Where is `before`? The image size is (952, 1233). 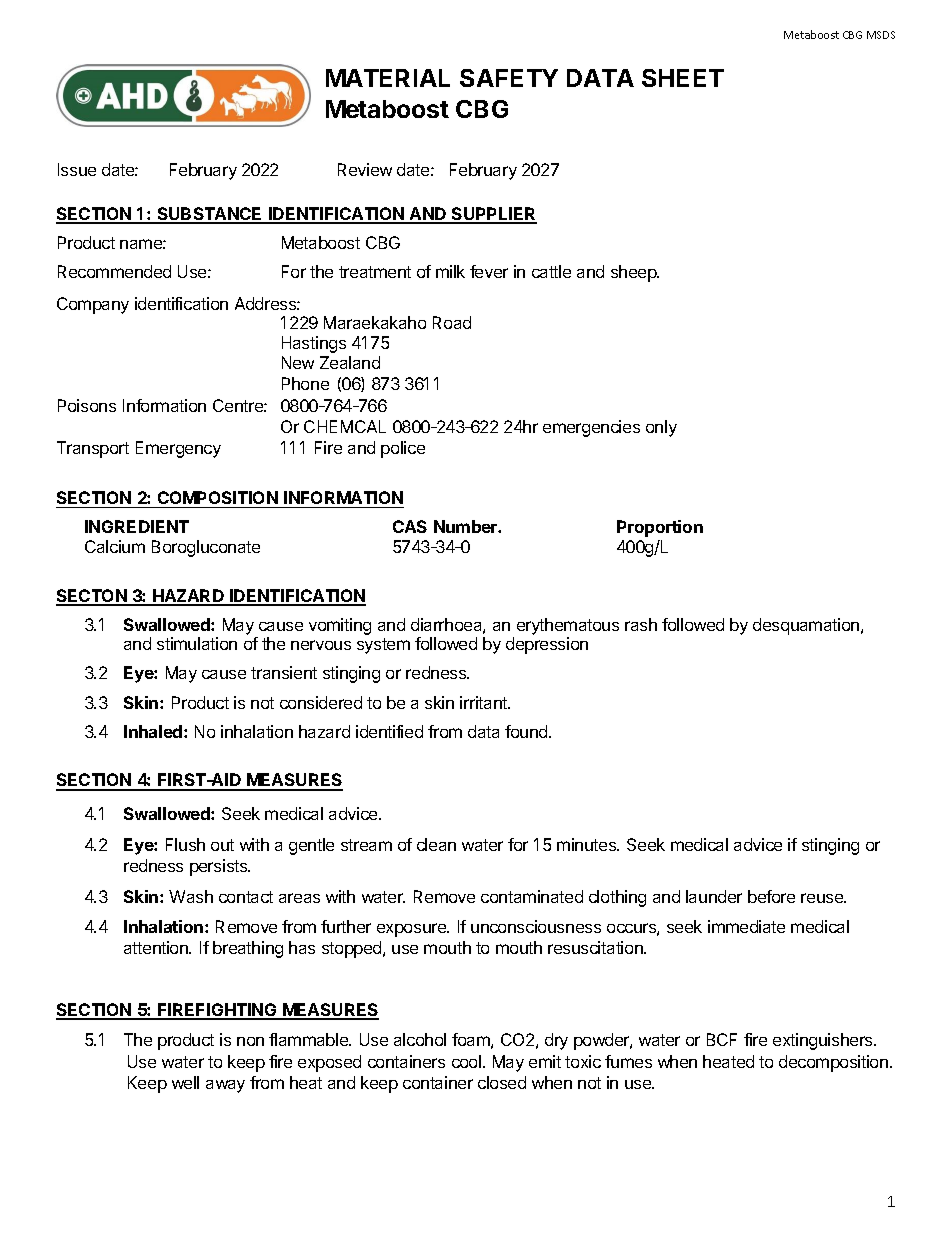
before is located at coordinates (771, 896).
